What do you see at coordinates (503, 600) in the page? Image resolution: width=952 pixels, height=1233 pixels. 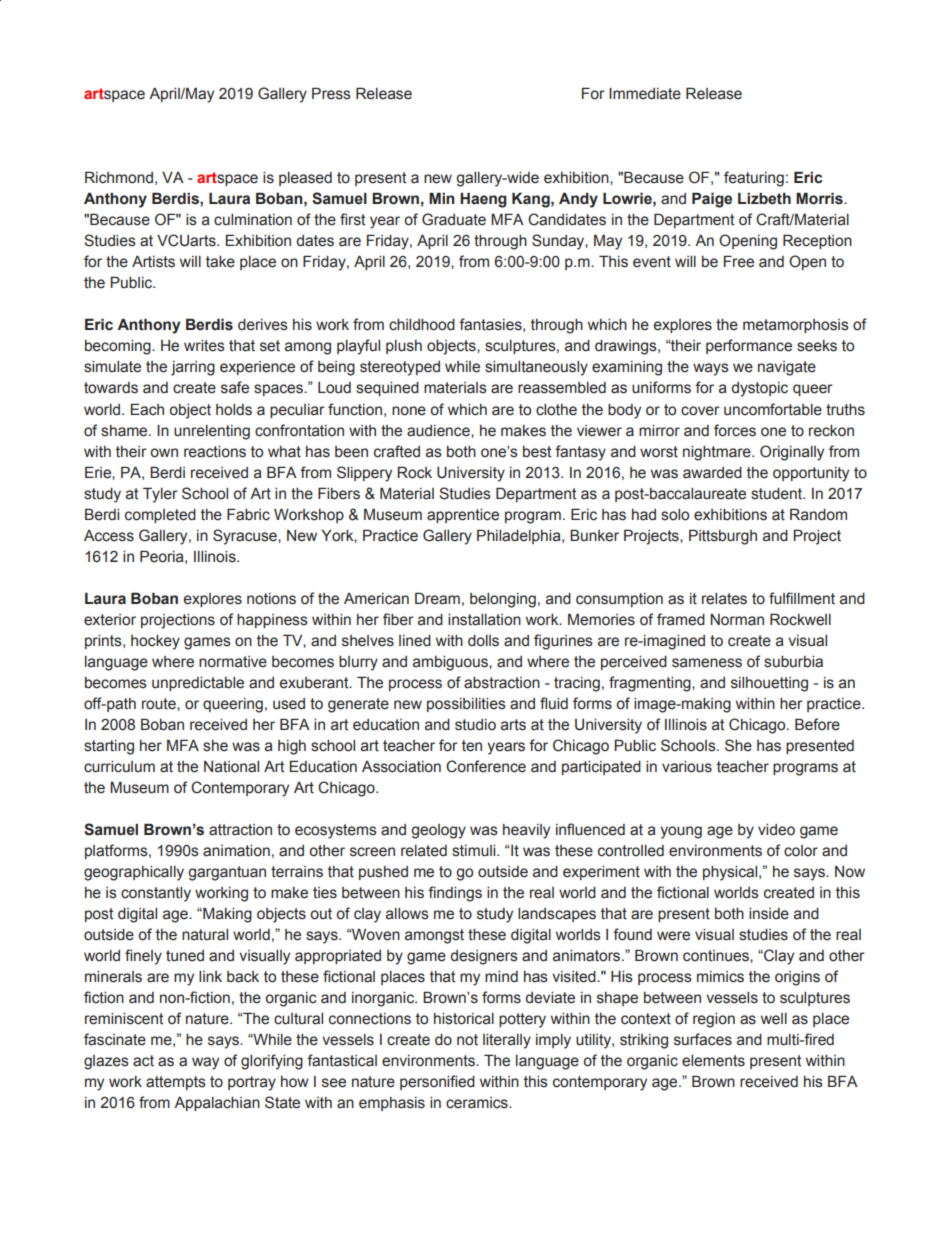 I see `belonging` at bounding box center [503, 600].
